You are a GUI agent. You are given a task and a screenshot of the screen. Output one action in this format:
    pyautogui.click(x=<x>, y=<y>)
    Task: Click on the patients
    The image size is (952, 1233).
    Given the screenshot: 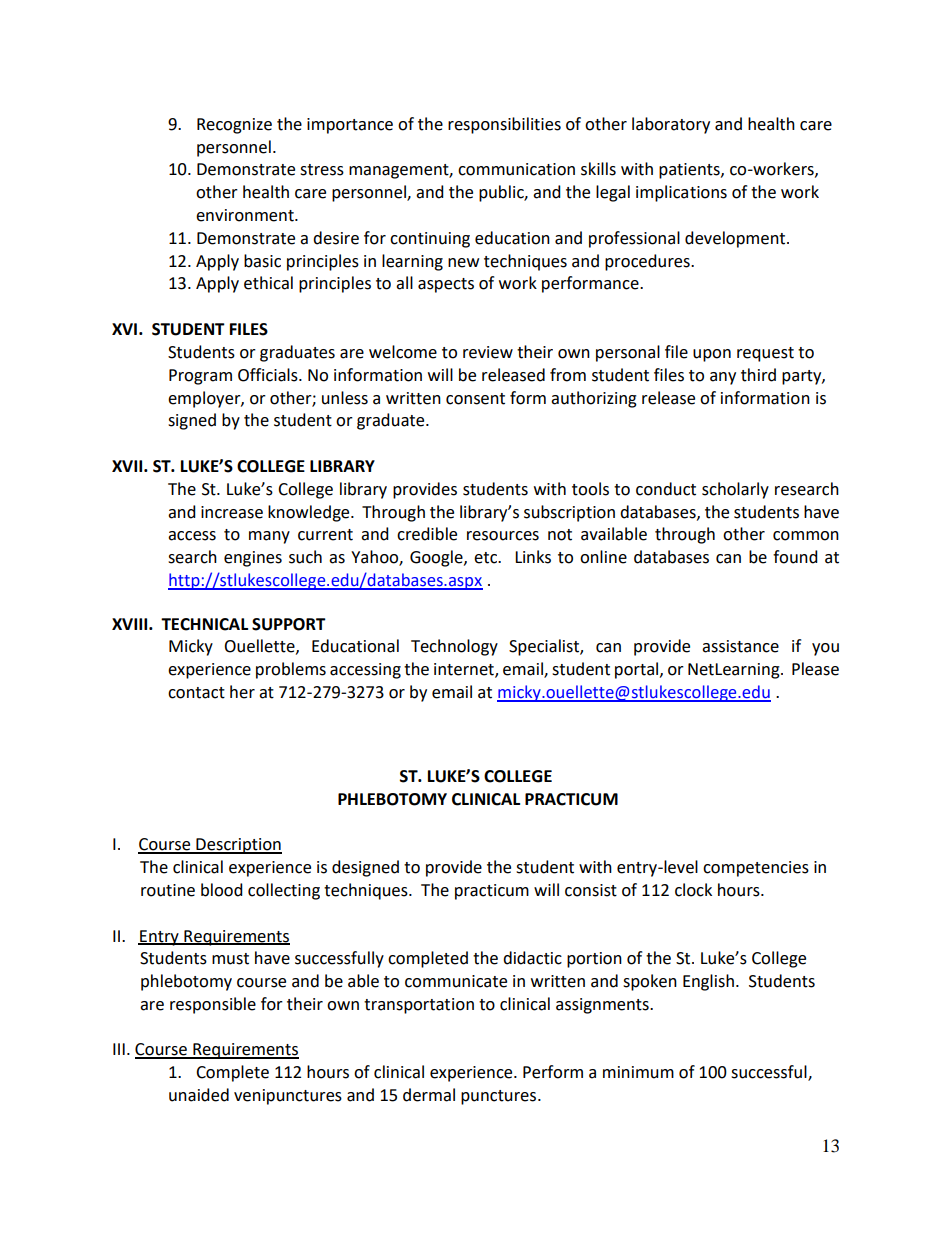 What is the action you would take?
    pyautogui.click(x=690, y=171)
